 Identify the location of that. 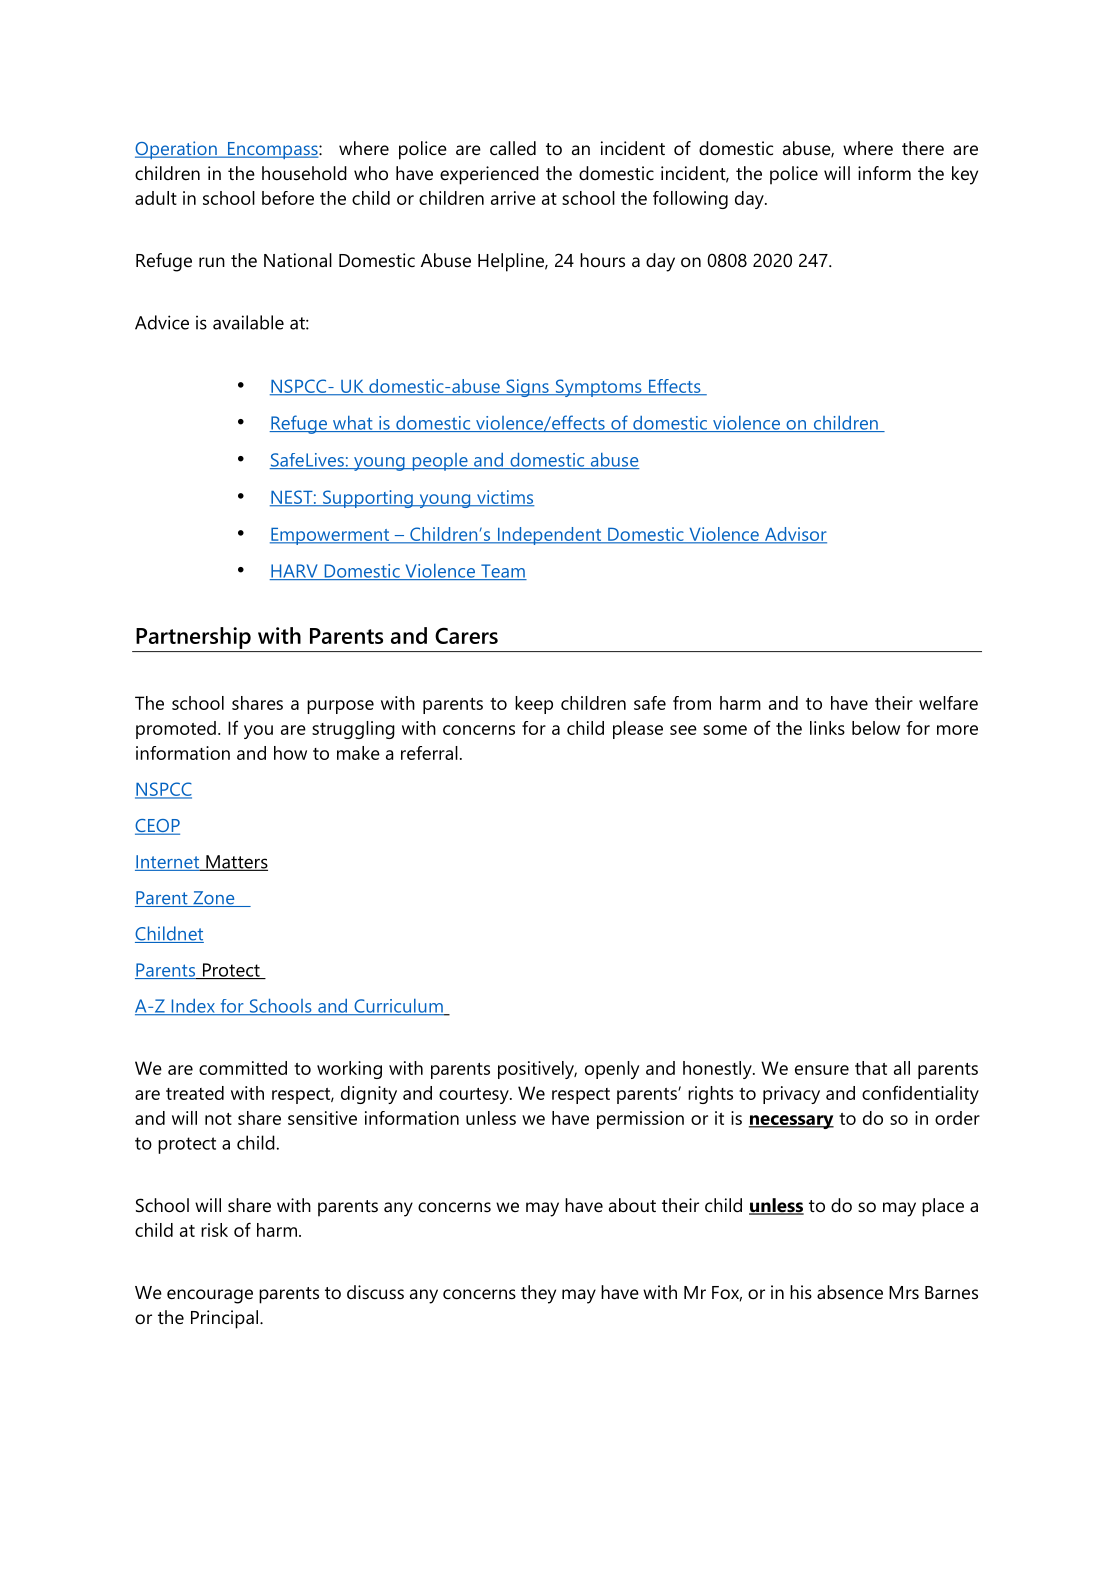
(871, 1068).
